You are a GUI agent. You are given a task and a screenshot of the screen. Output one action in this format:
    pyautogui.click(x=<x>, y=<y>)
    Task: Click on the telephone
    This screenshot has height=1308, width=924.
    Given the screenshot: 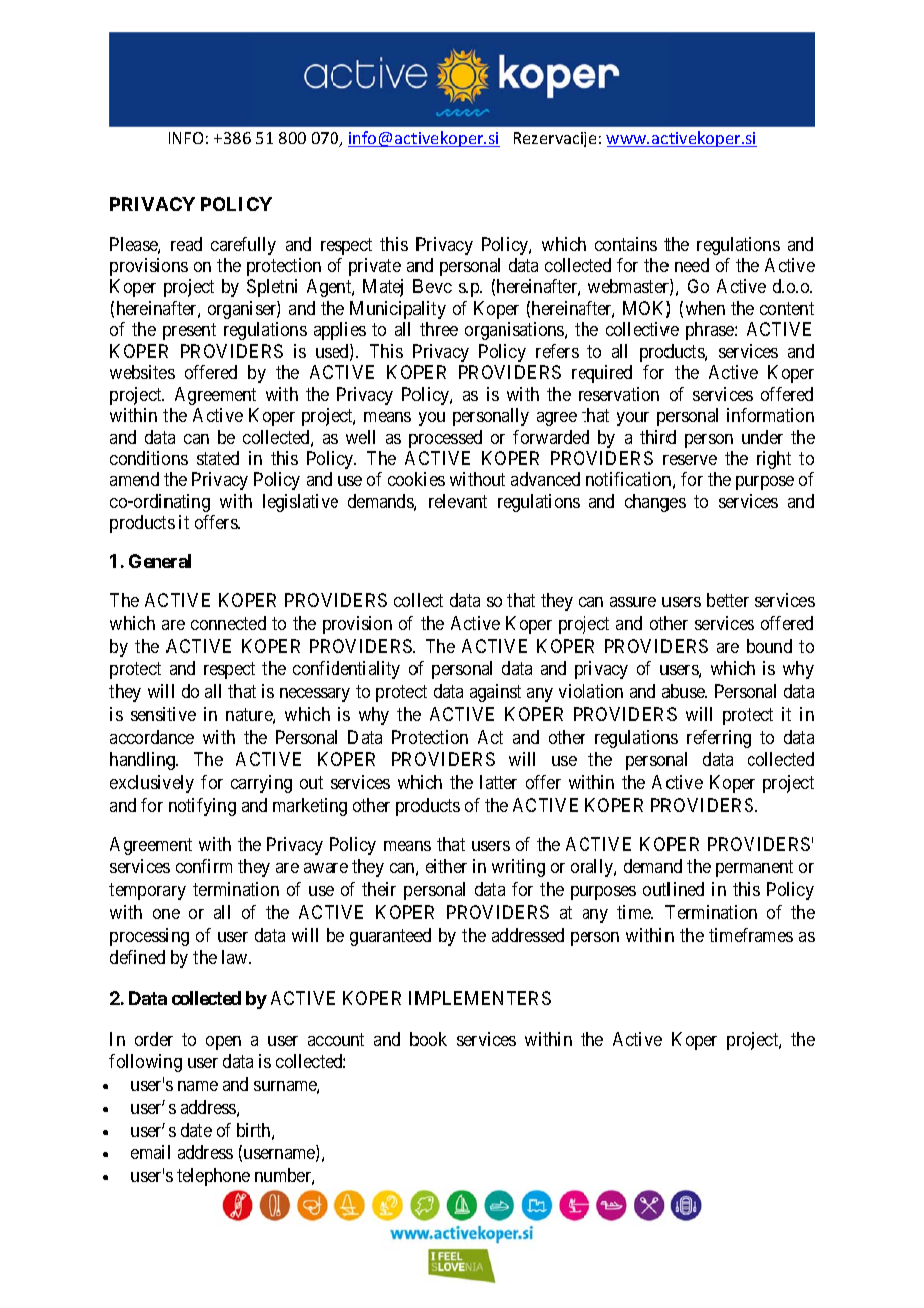 What is the action you would take?
    pyautogui.click(x=213, y=1177)
